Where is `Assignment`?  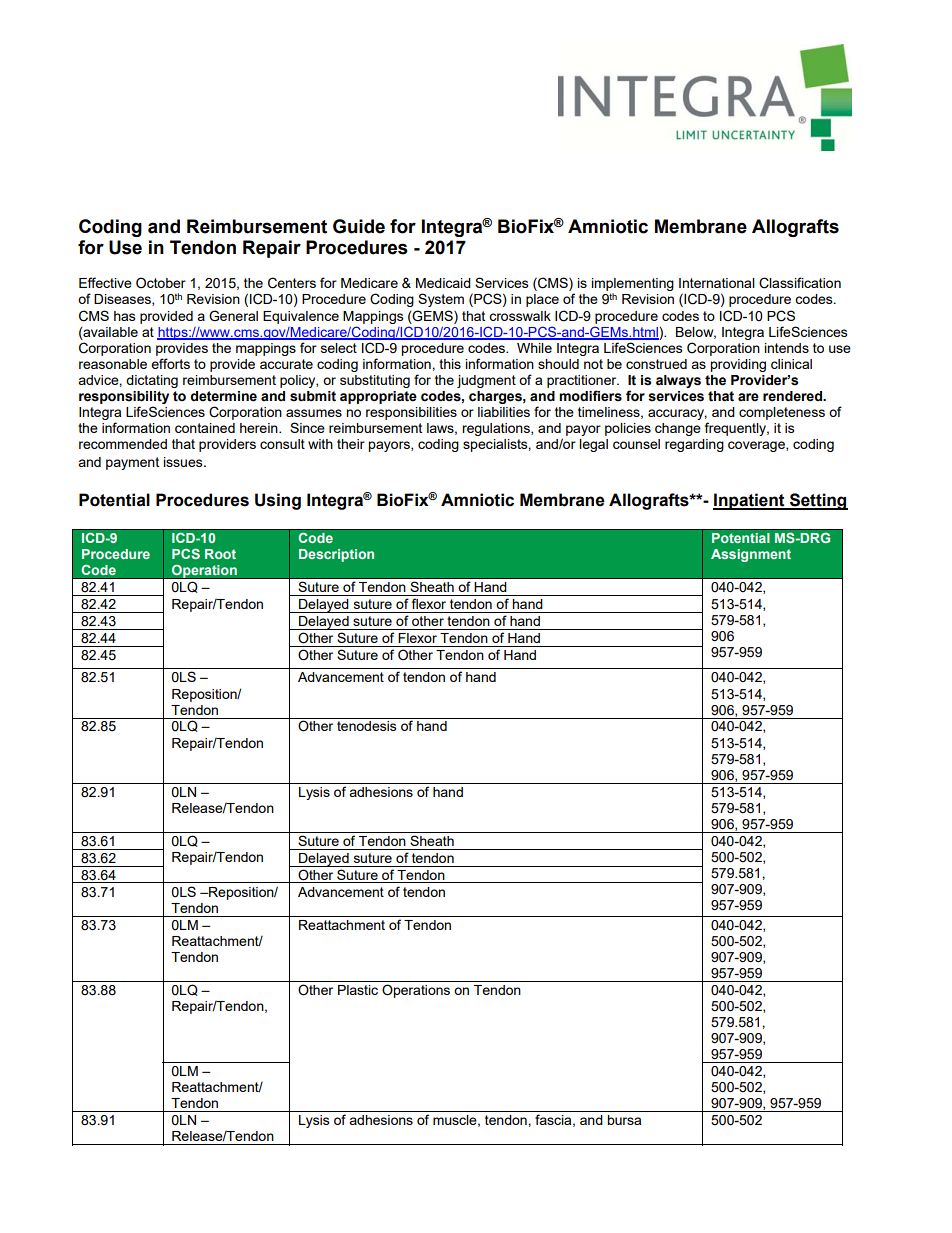
Assignment is located at coordinates (751, 555).
